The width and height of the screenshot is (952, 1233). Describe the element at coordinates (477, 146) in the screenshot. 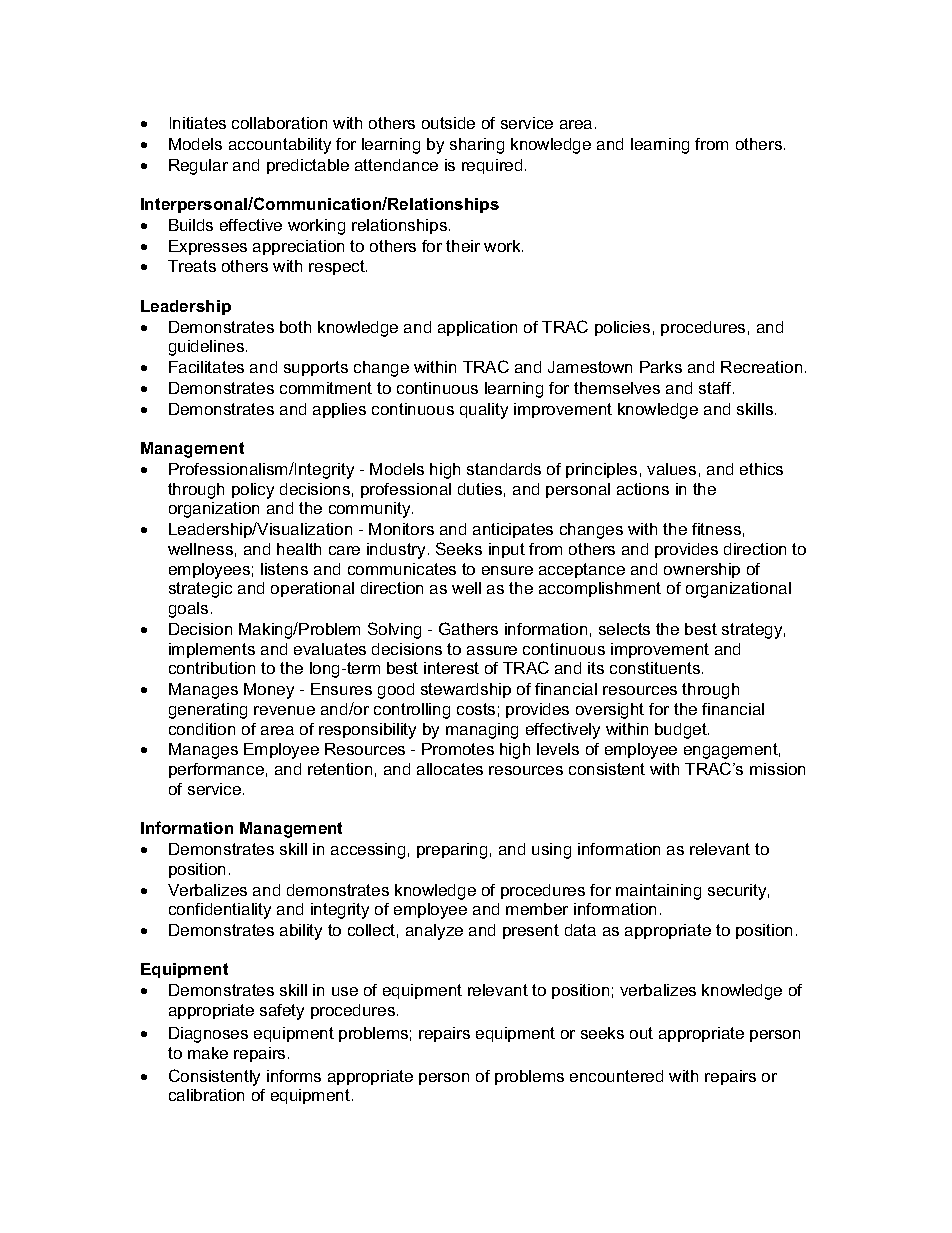

I see `sharing` at that location.
